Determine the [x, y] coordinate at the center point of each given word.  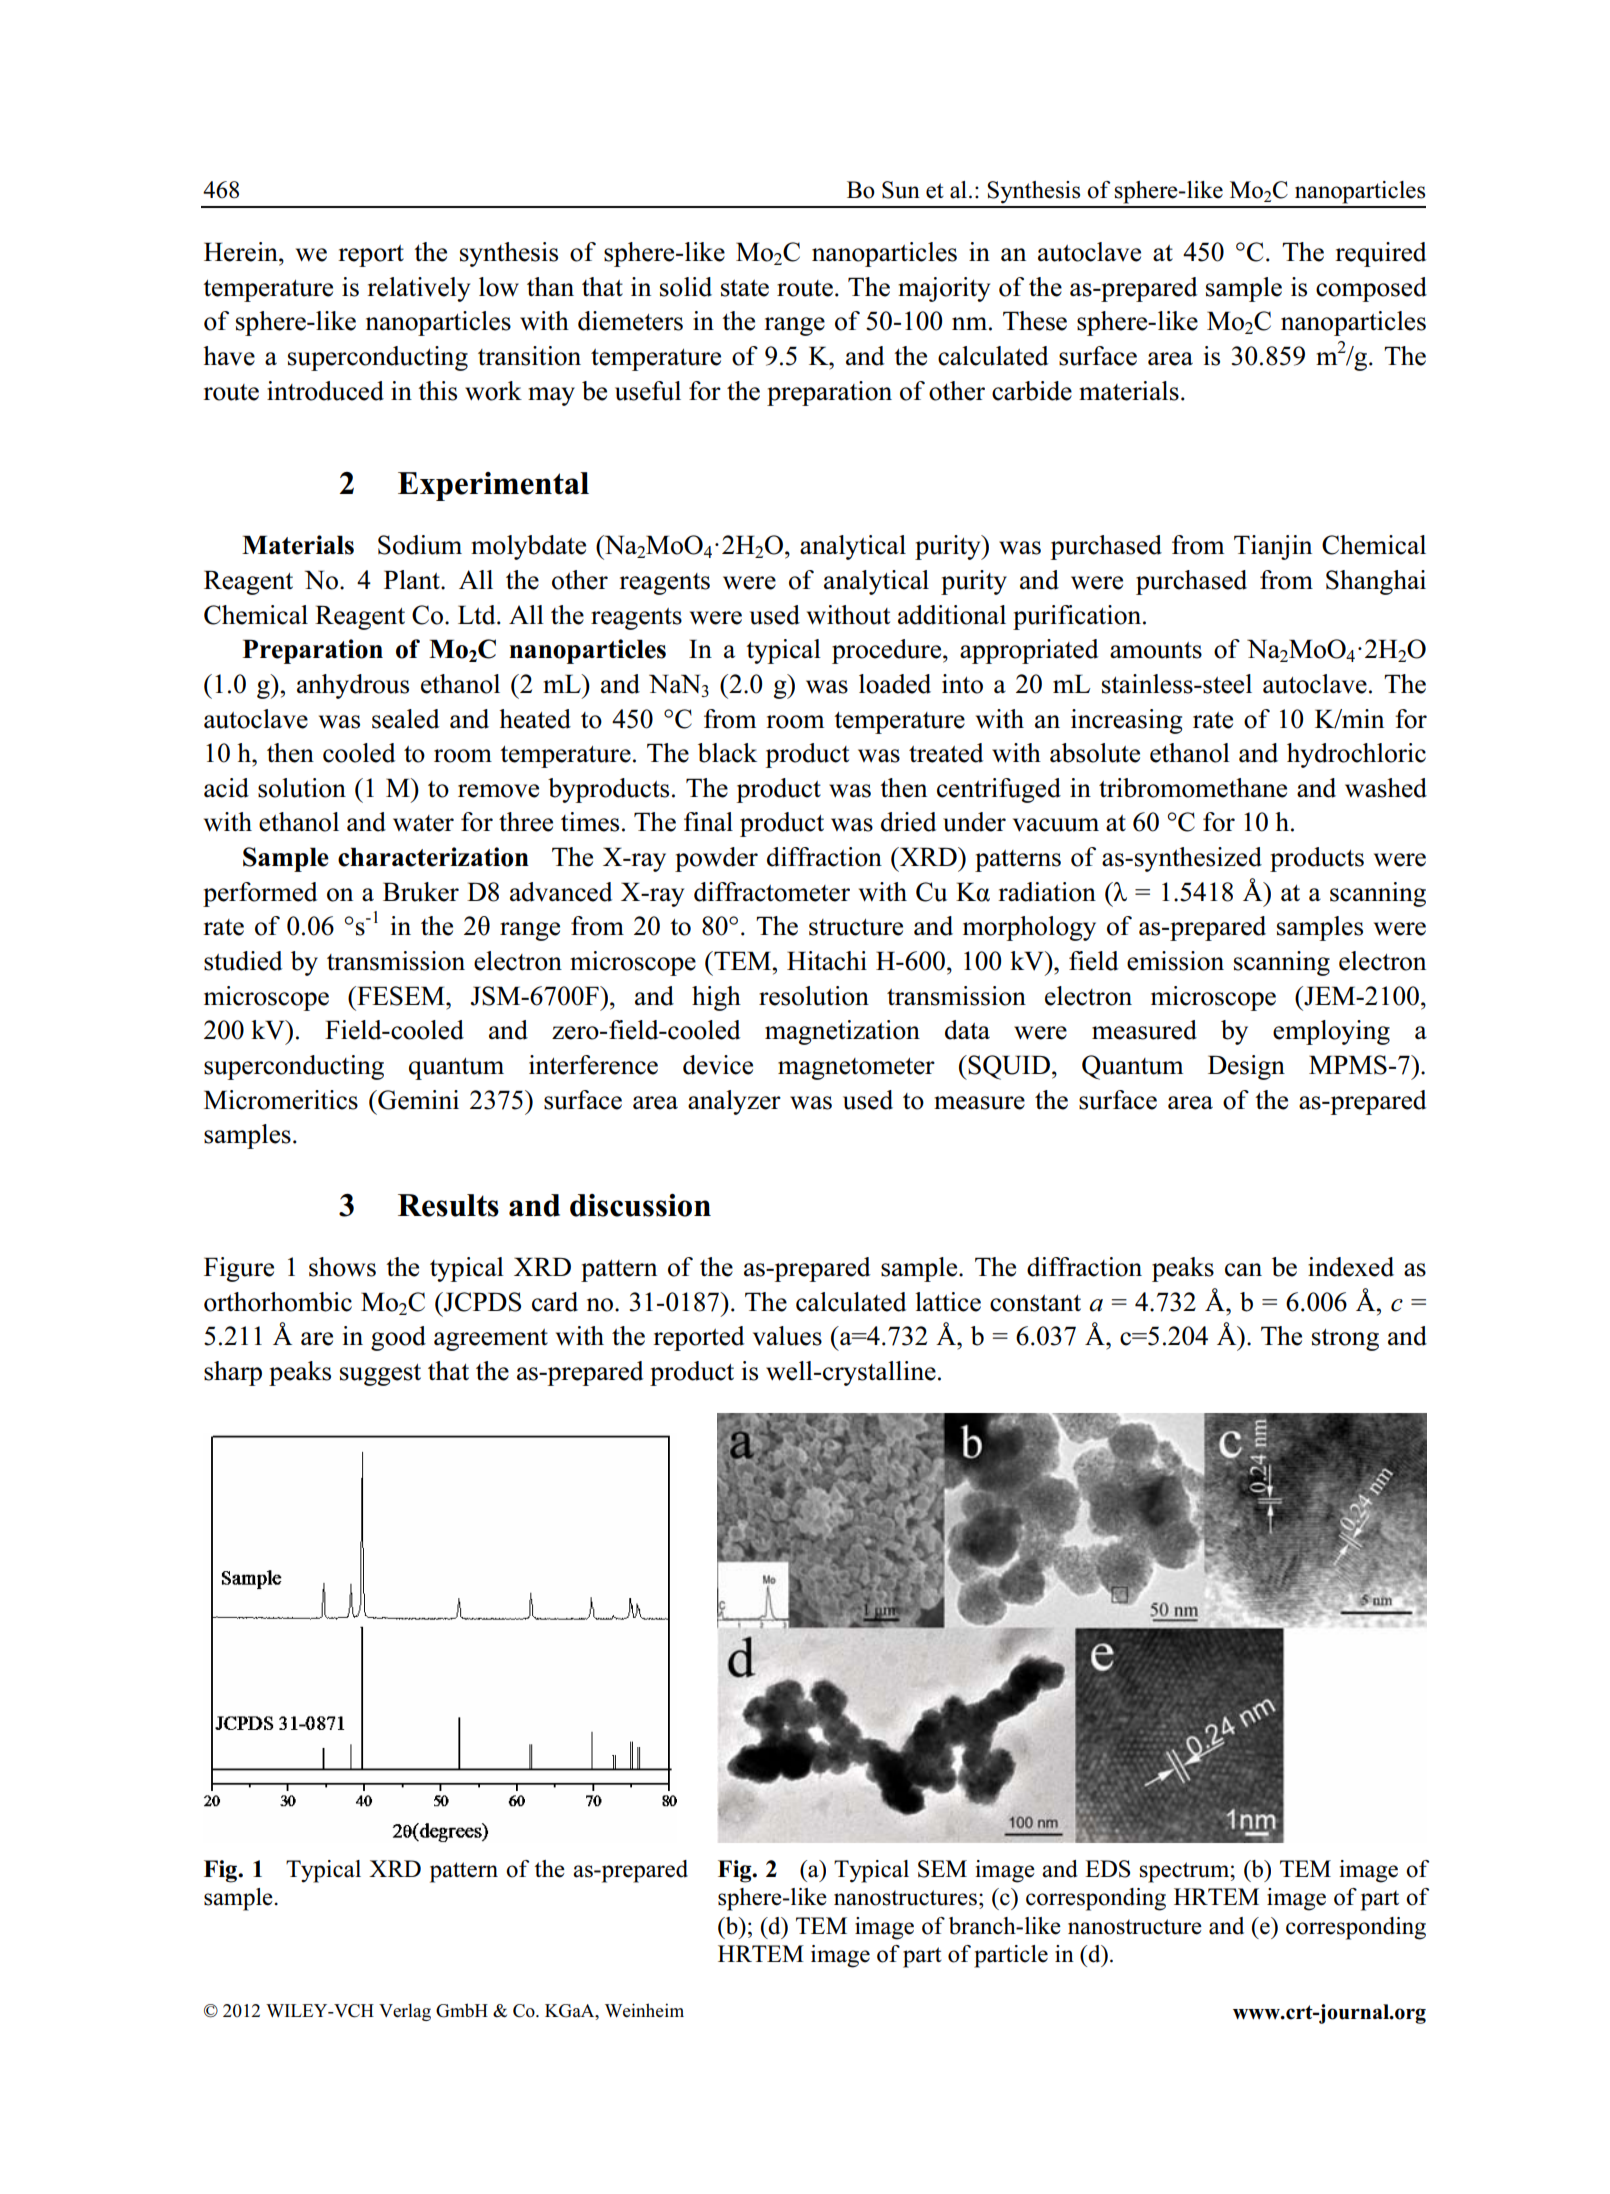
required [1380, 254]
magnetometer [856, 1069]
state [745, 288]
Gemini [417, 1100]
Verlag [405, 2012]
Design [1246, 1067]
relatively [418, 289]
